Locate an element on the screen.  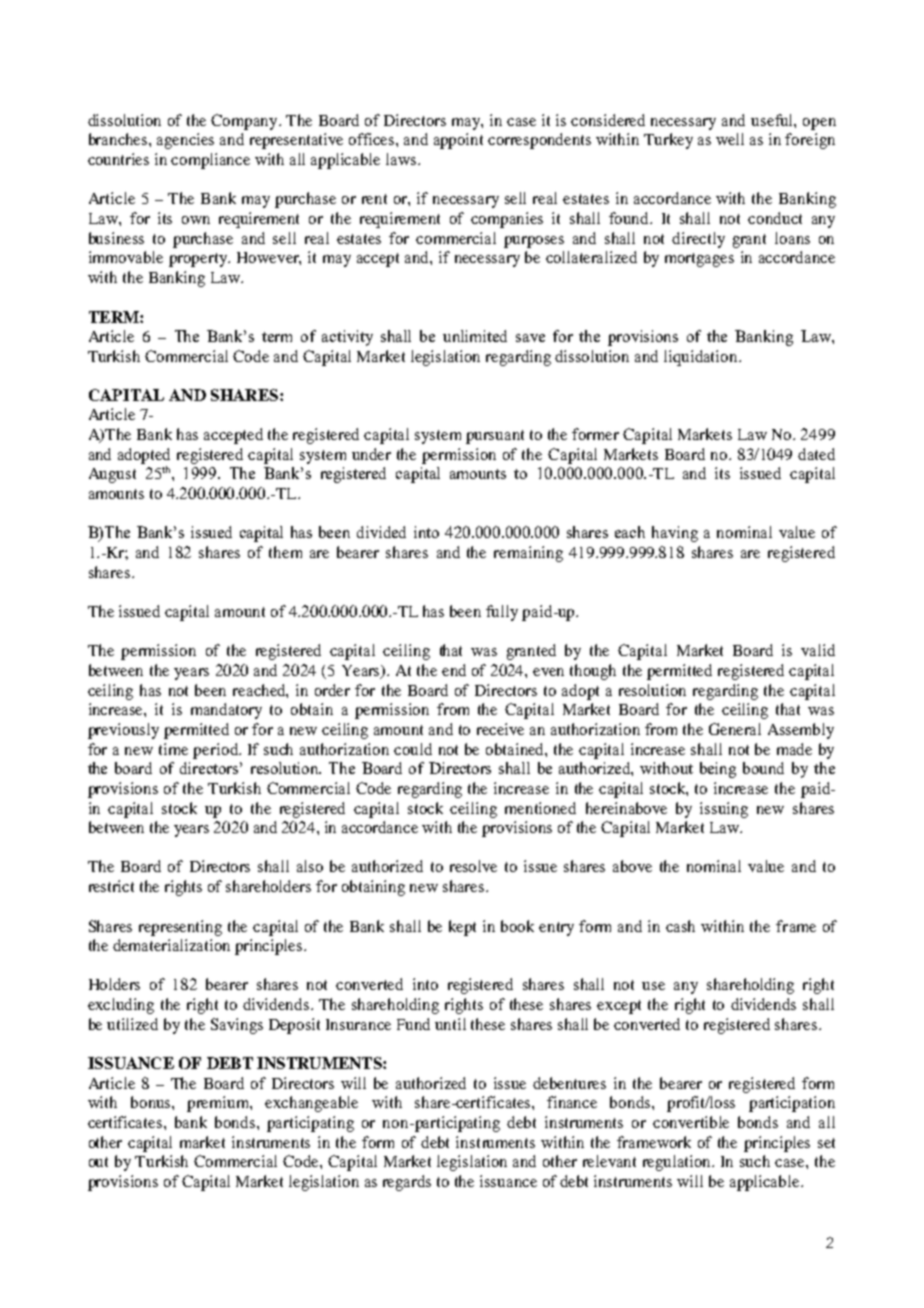
fully is located at coordinates (502, 613).
